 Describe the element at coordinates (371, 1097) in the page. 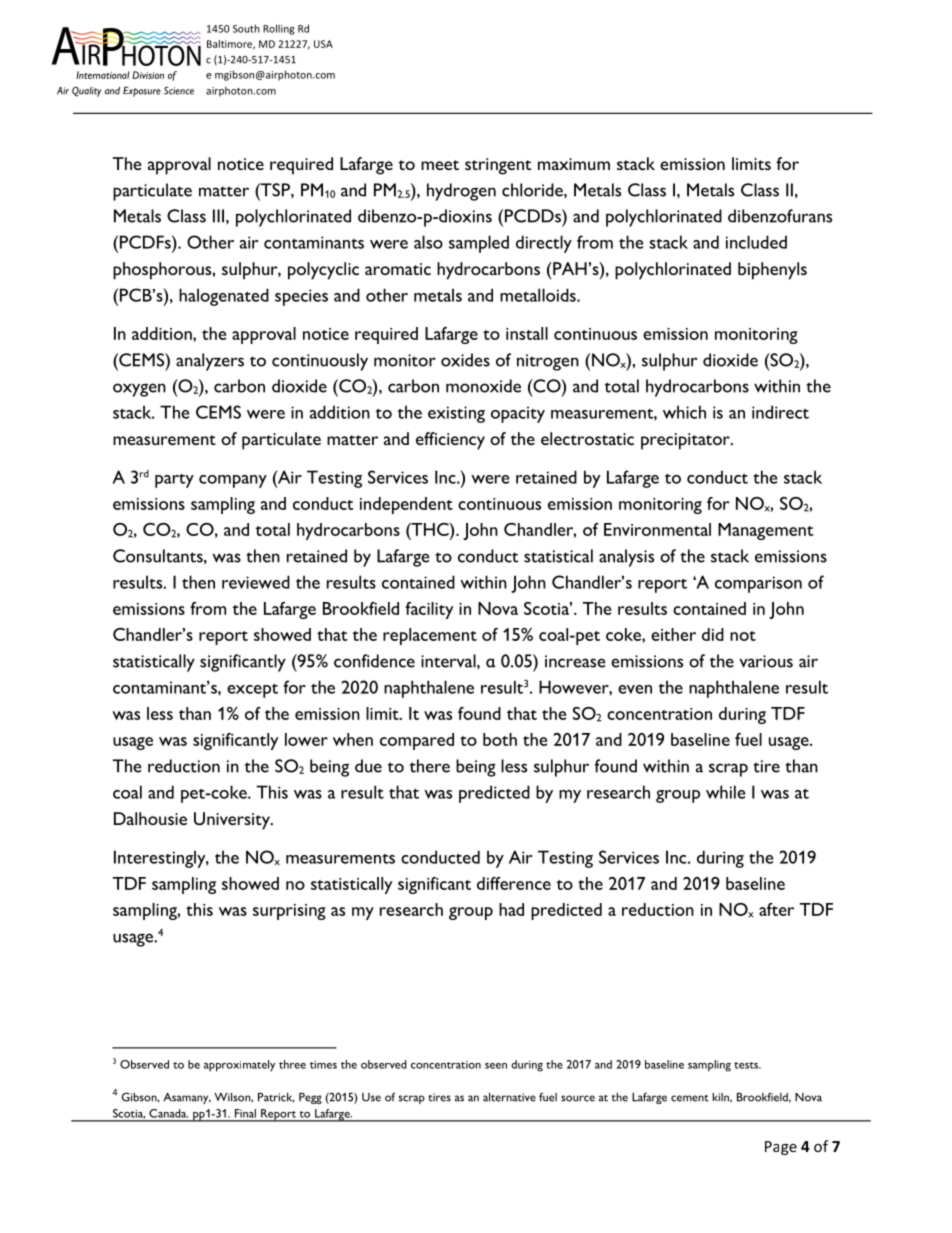

I see `Use` at that location.
